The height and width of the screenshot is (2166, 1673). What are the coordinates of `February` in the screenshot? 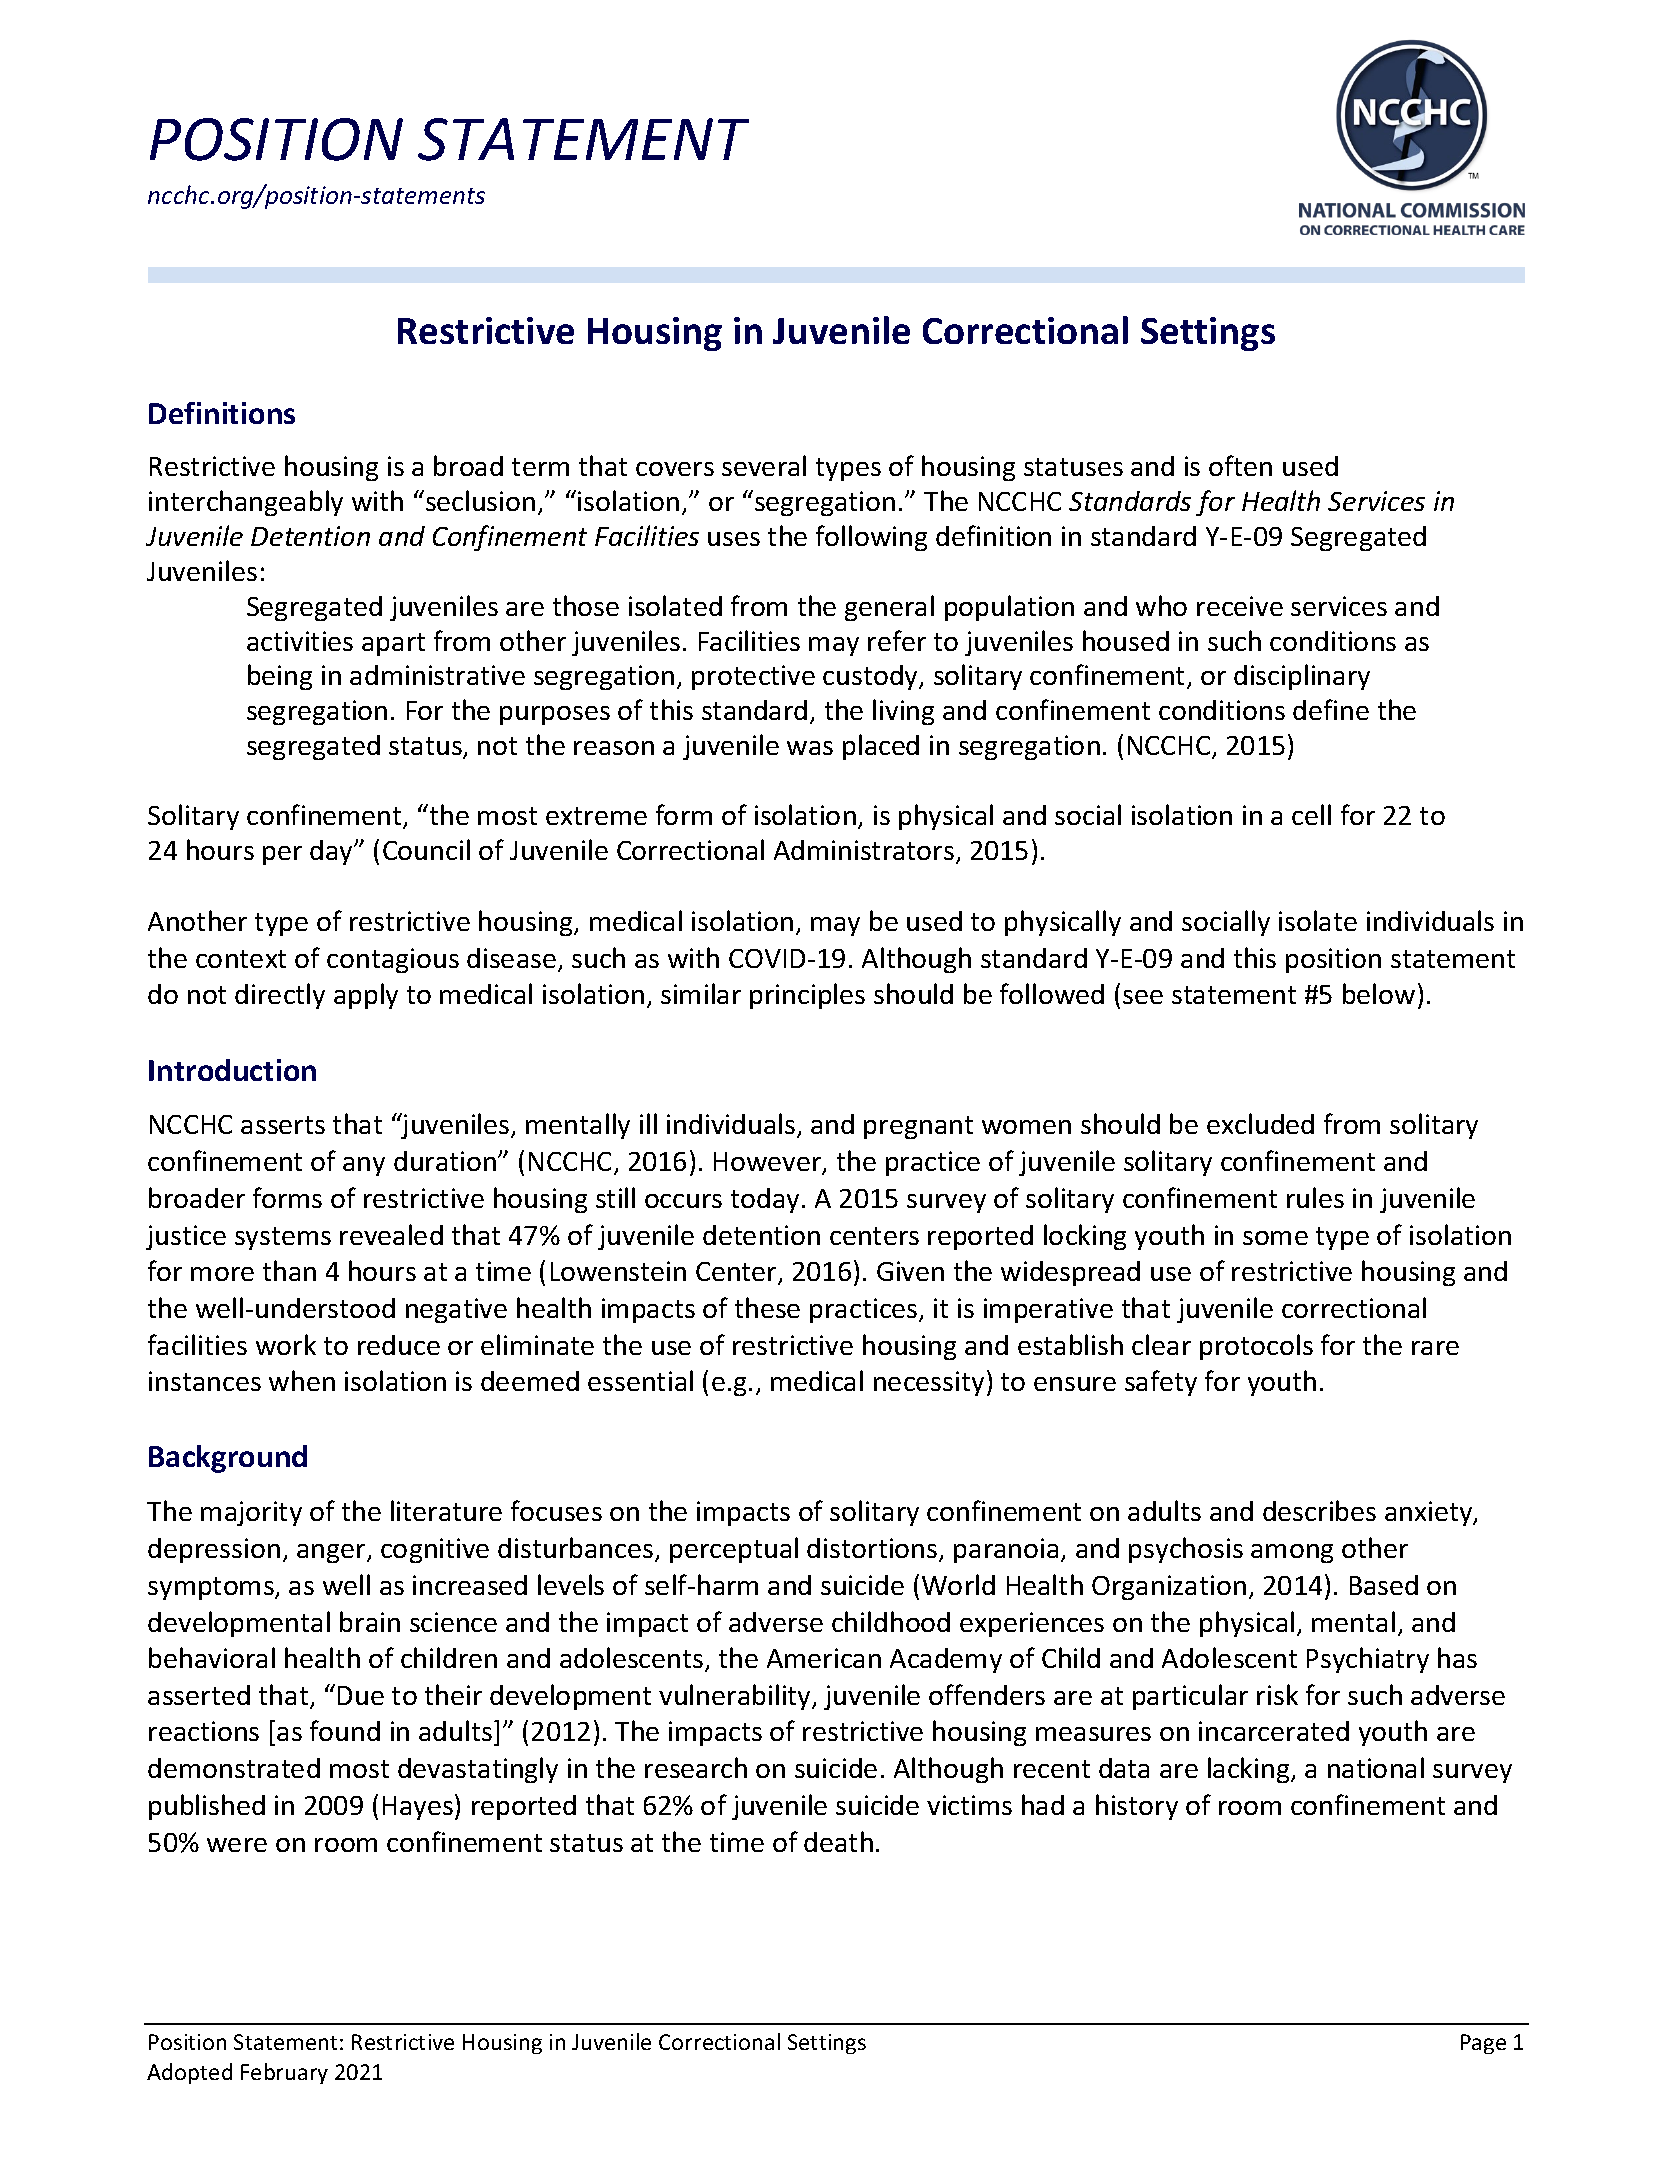 It's located at (284, 2073).
